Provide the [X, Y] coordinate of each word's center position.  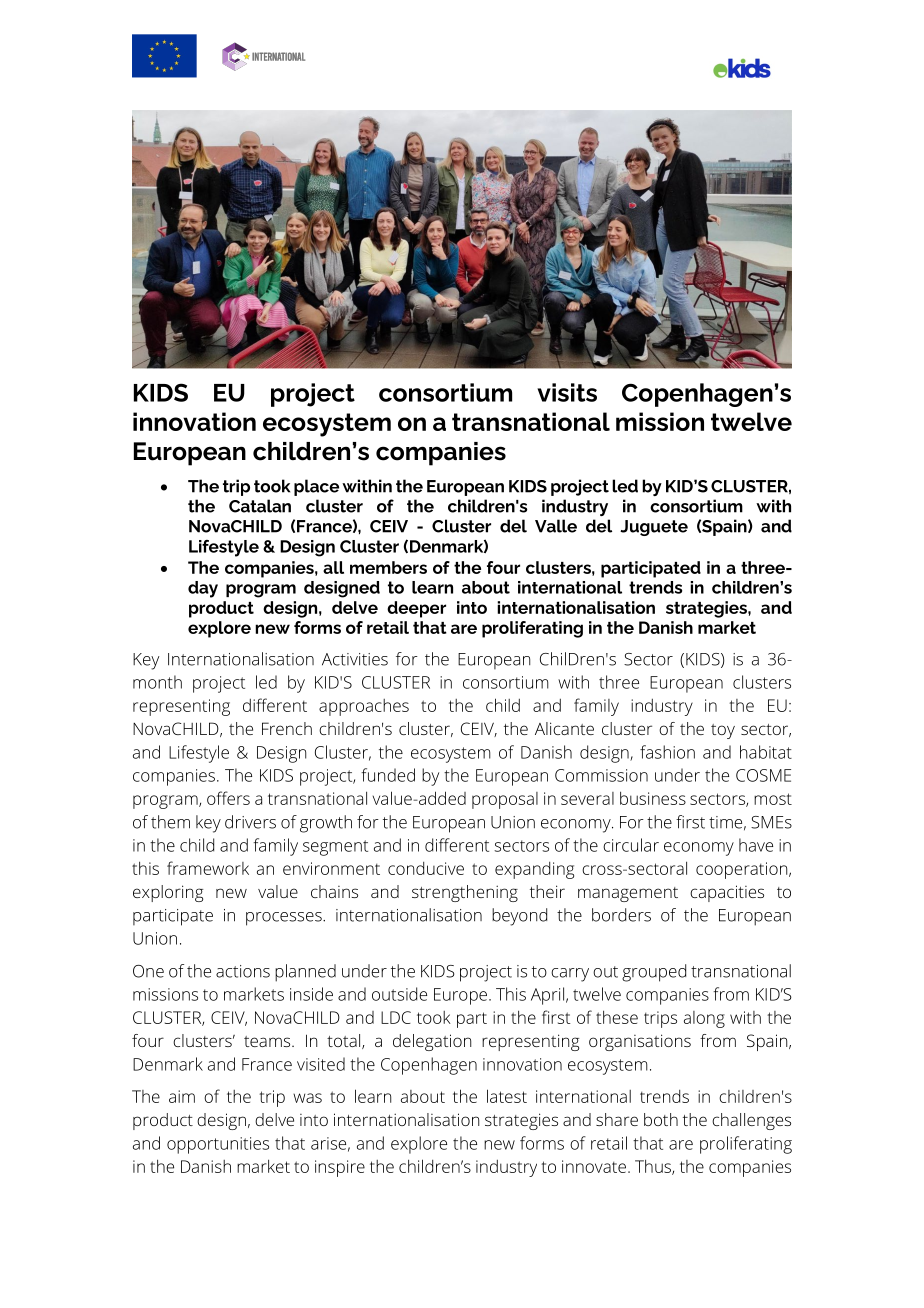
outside [399, 994]
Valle [556, 526]
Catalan [260, 506]
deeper [416, 609]
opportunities [218, 1145]
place [316, 487]
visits [567, 392]
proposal [505, 800]
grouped [654, 973]
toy [723, 731]
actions [243, 971]
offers [228, 798]
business [653, 798]
